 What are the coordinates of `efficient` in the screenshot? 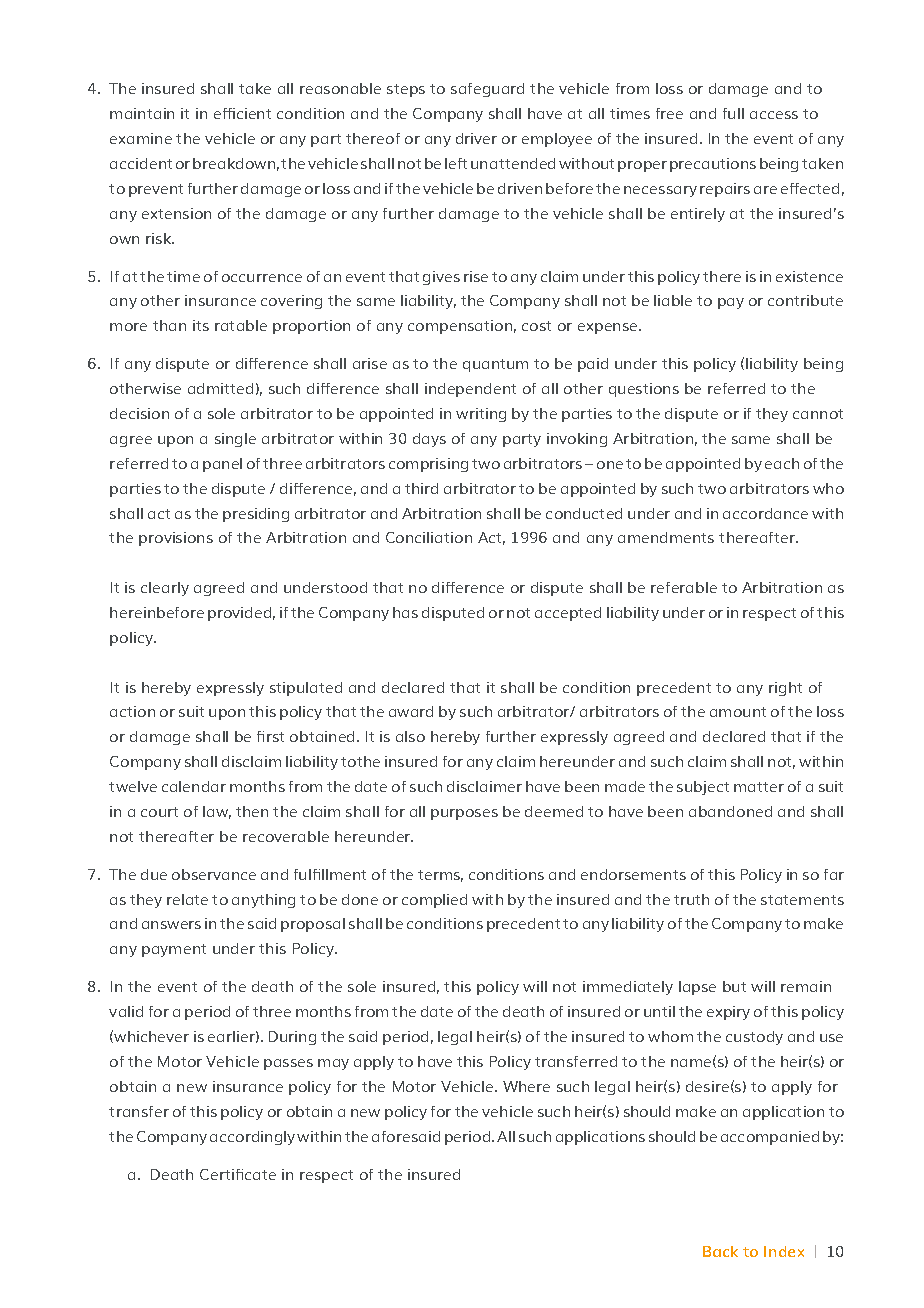 It's located at (242, 113).
